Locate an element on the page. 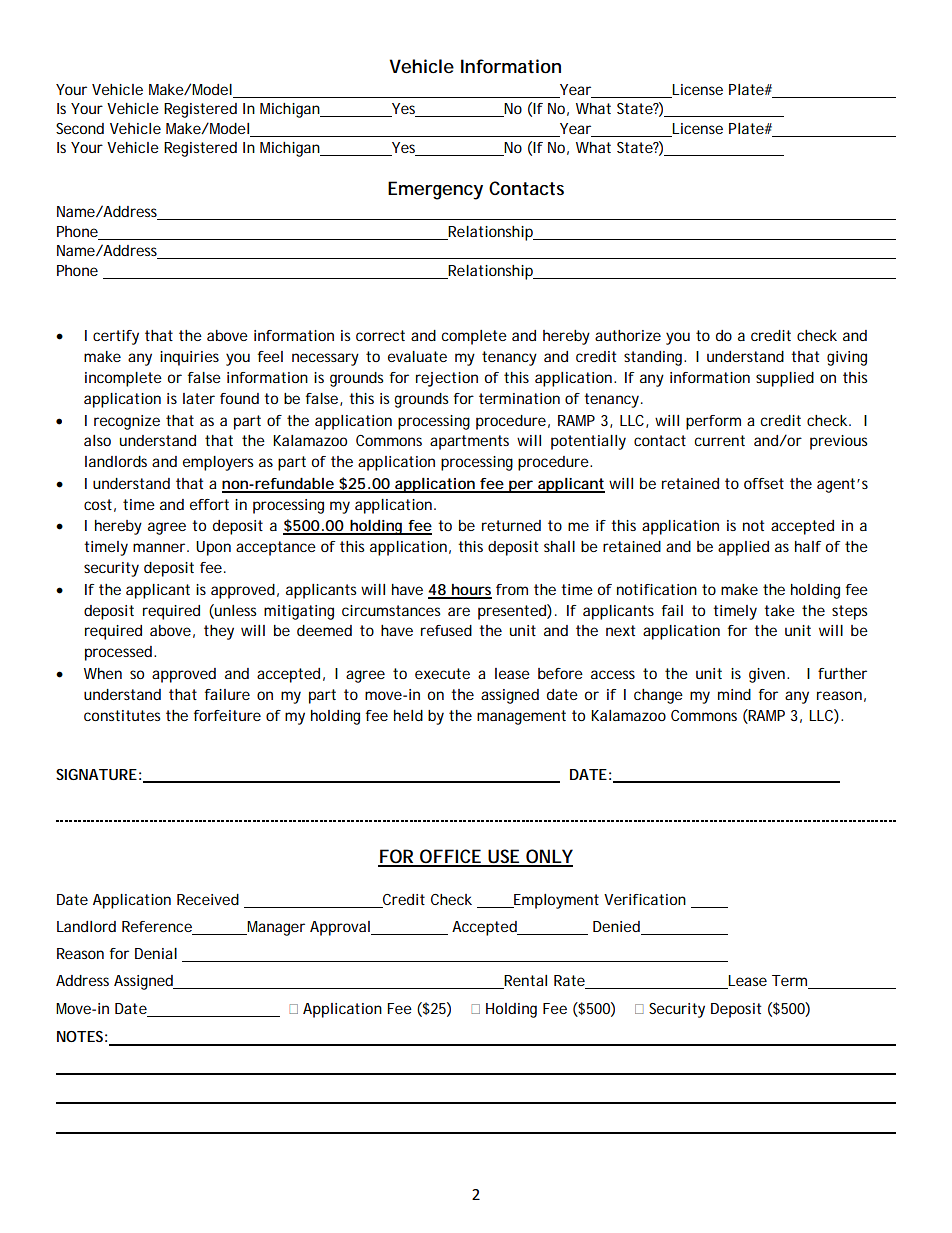 The width and height of the image is (952, 1233). execute is located at coordinates (442, 673).
